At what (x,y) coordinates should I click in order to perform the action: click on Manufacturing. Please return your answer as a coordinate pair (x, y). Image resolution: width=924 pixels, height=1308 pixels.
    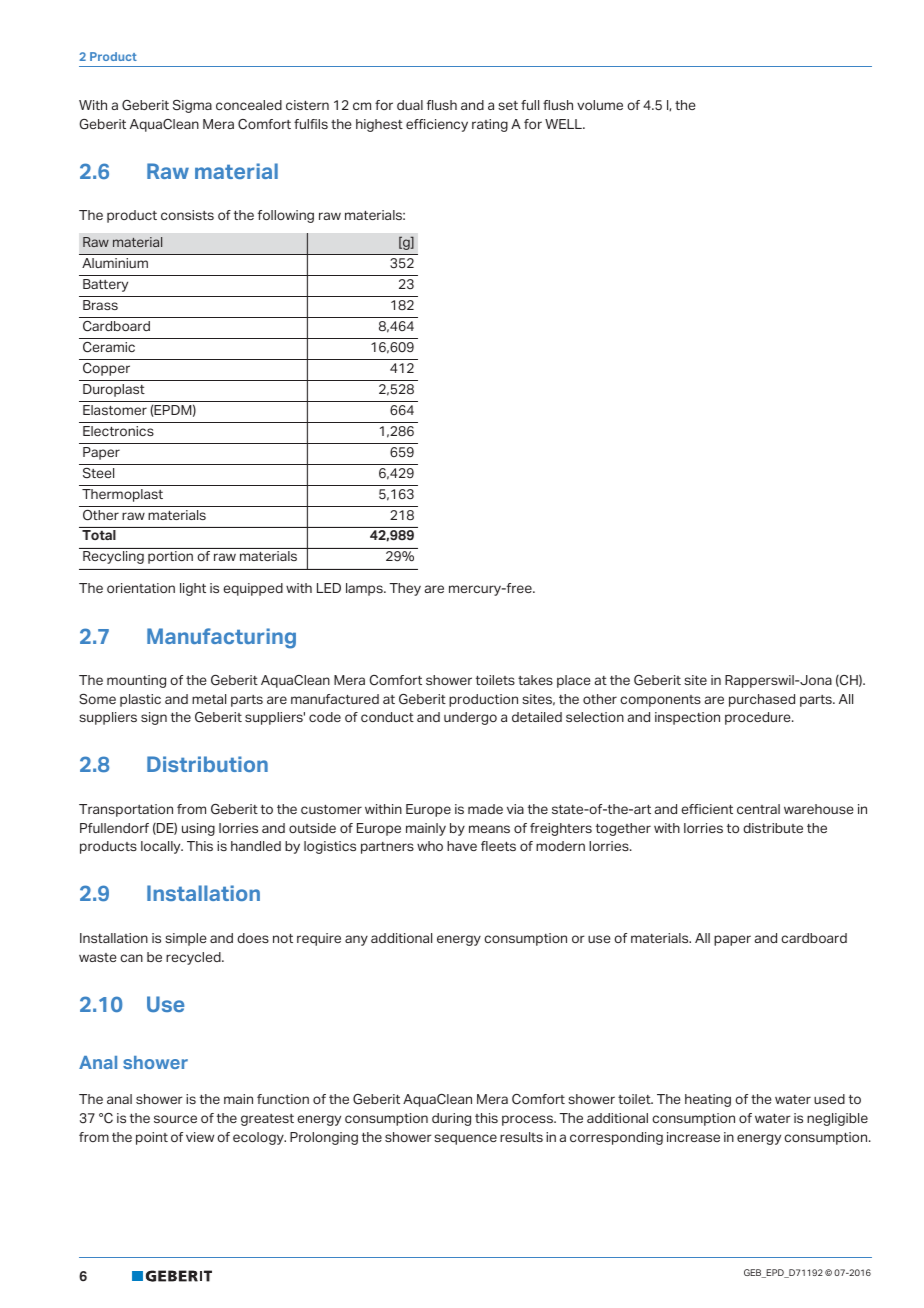
    Looking at the image, I should click on (221, 638).
